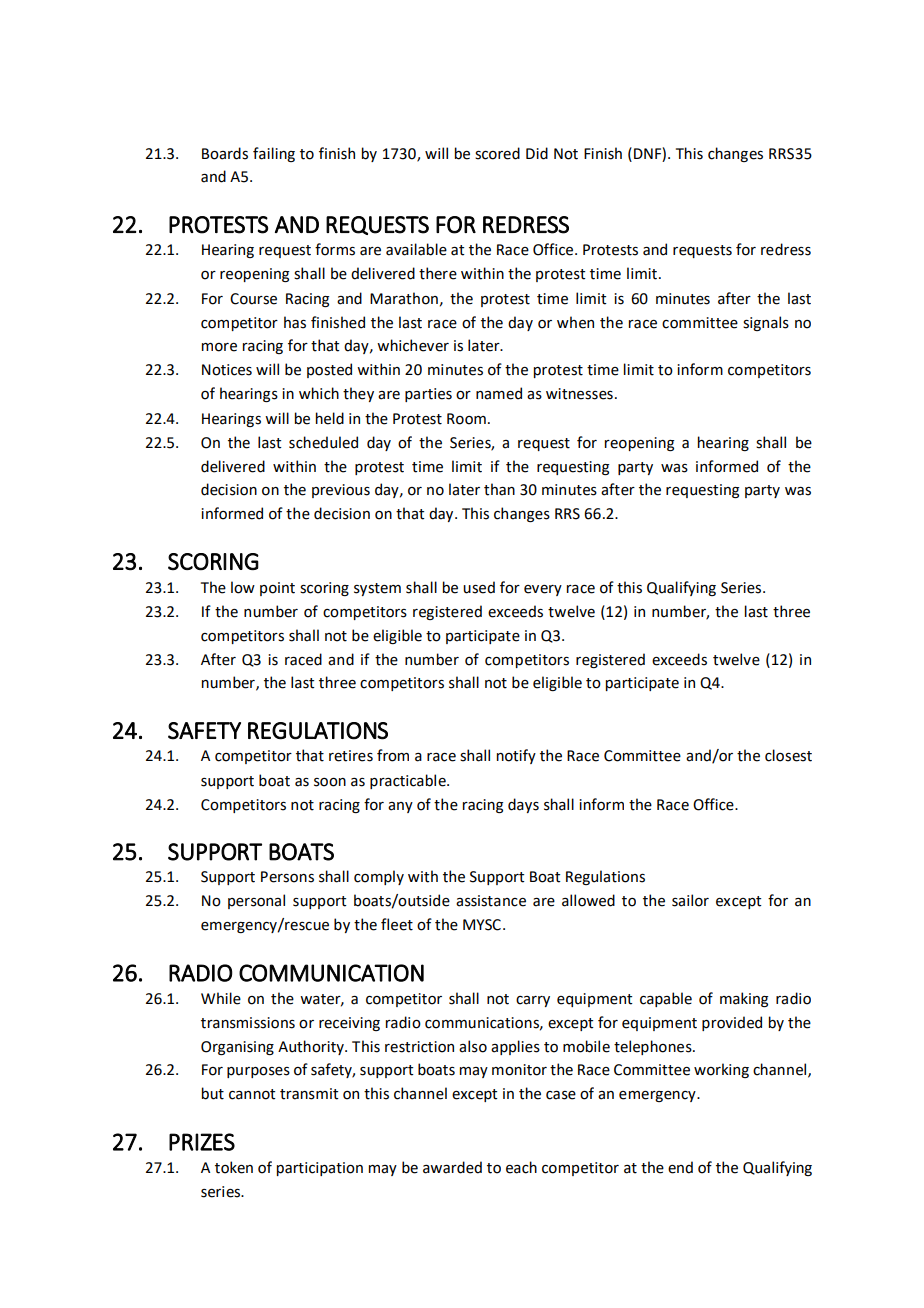  Describe the element at coordinates (579, 394) in the screenshot. I see `witnesses` at that location.
